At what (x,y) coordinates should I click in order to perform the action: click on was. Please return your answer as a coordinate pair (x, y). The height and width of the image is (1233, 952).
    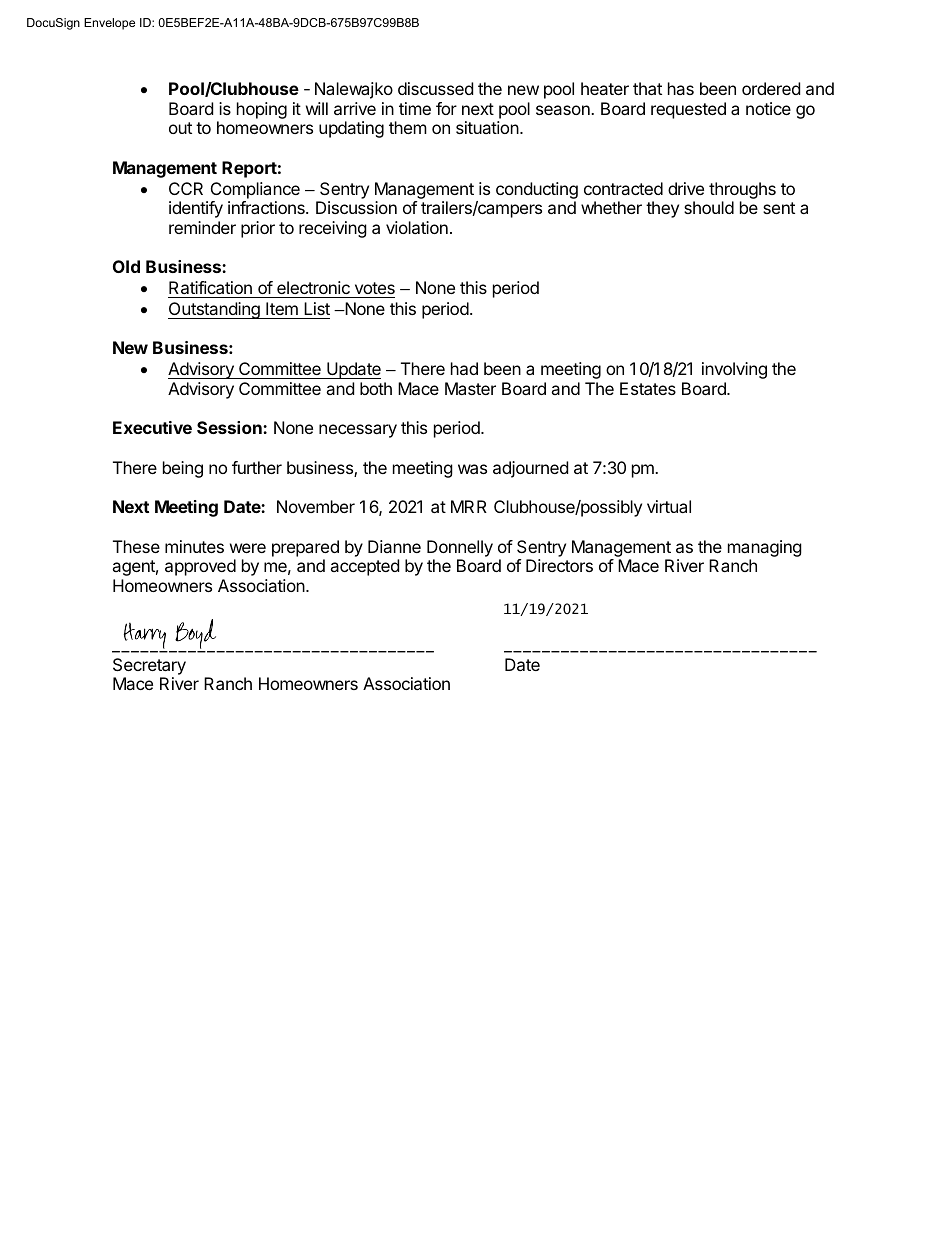
    Looking at the image, I should click on (472, 469).
